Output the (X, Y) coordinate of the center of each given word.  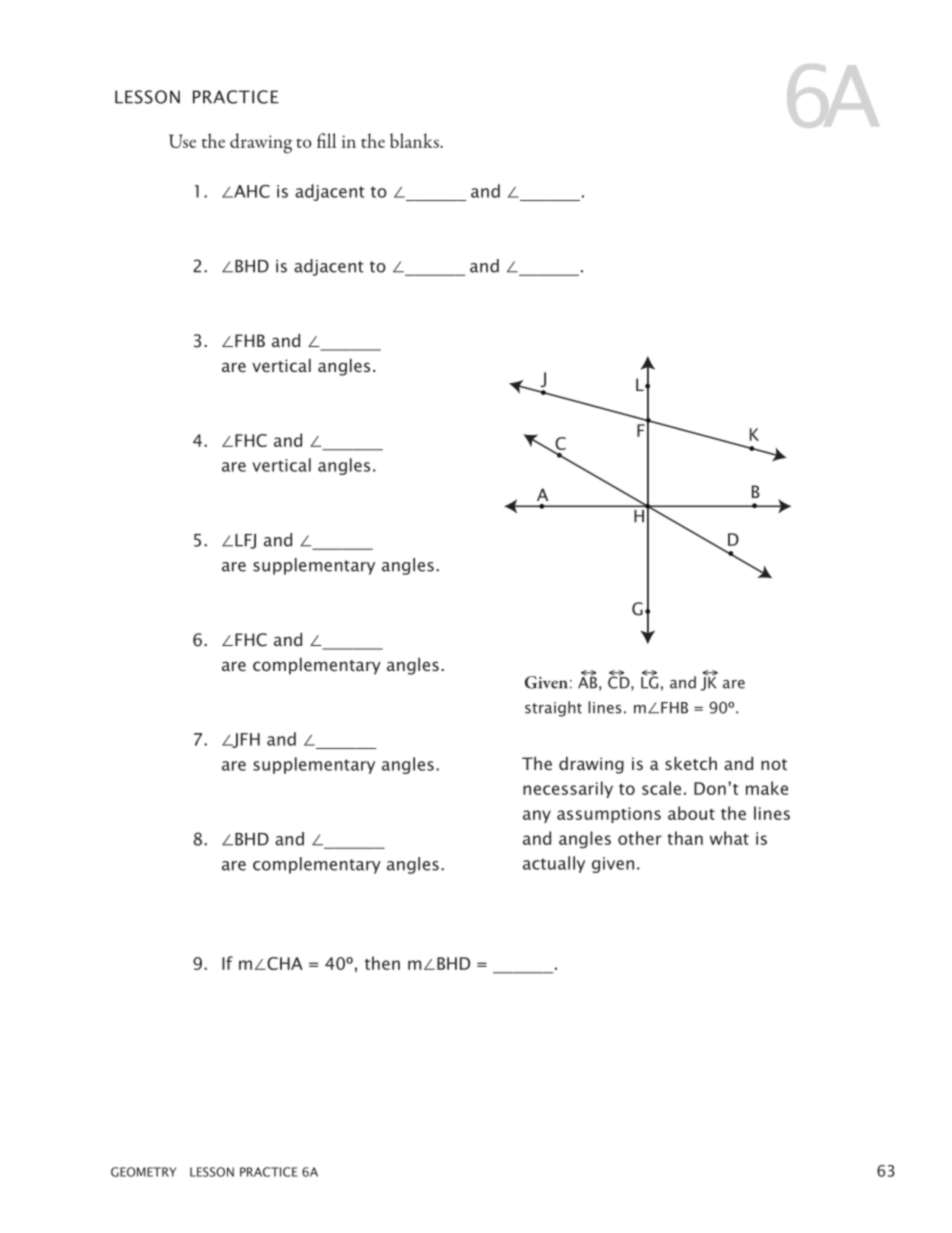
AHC (251, 191)
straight (553, 709)
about (691, 813)
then (382, 963)
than (685, 838)
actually (554, 864)
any (537, 816)
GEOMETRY (144, 1172)
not (774, 764)
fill (326, 140)
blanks (415, 140)
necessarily (568, 789)
